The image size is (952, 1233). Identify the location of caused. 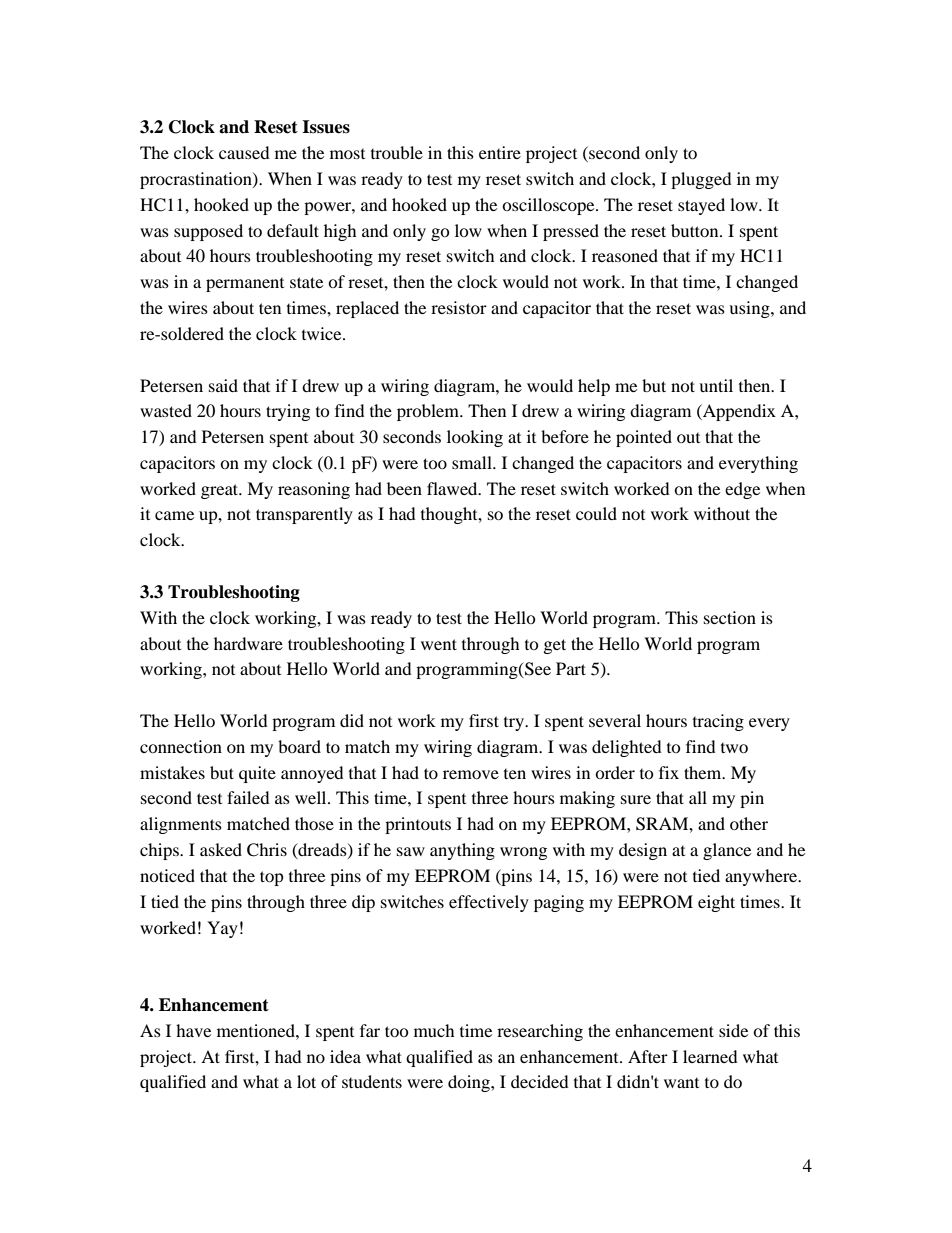
(244, 152).
